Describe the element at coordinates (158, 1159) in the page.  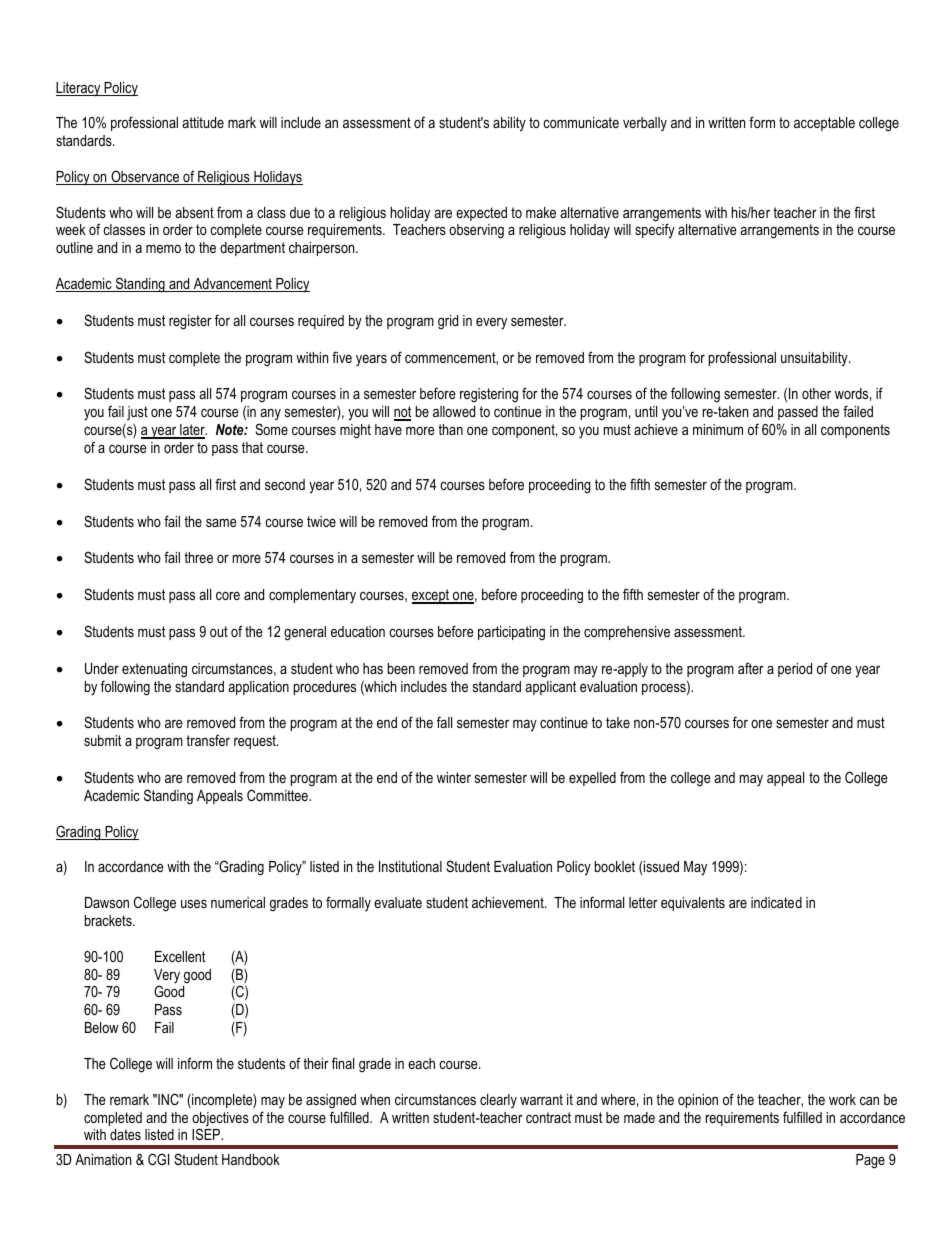
I see `CGI` at that location.
